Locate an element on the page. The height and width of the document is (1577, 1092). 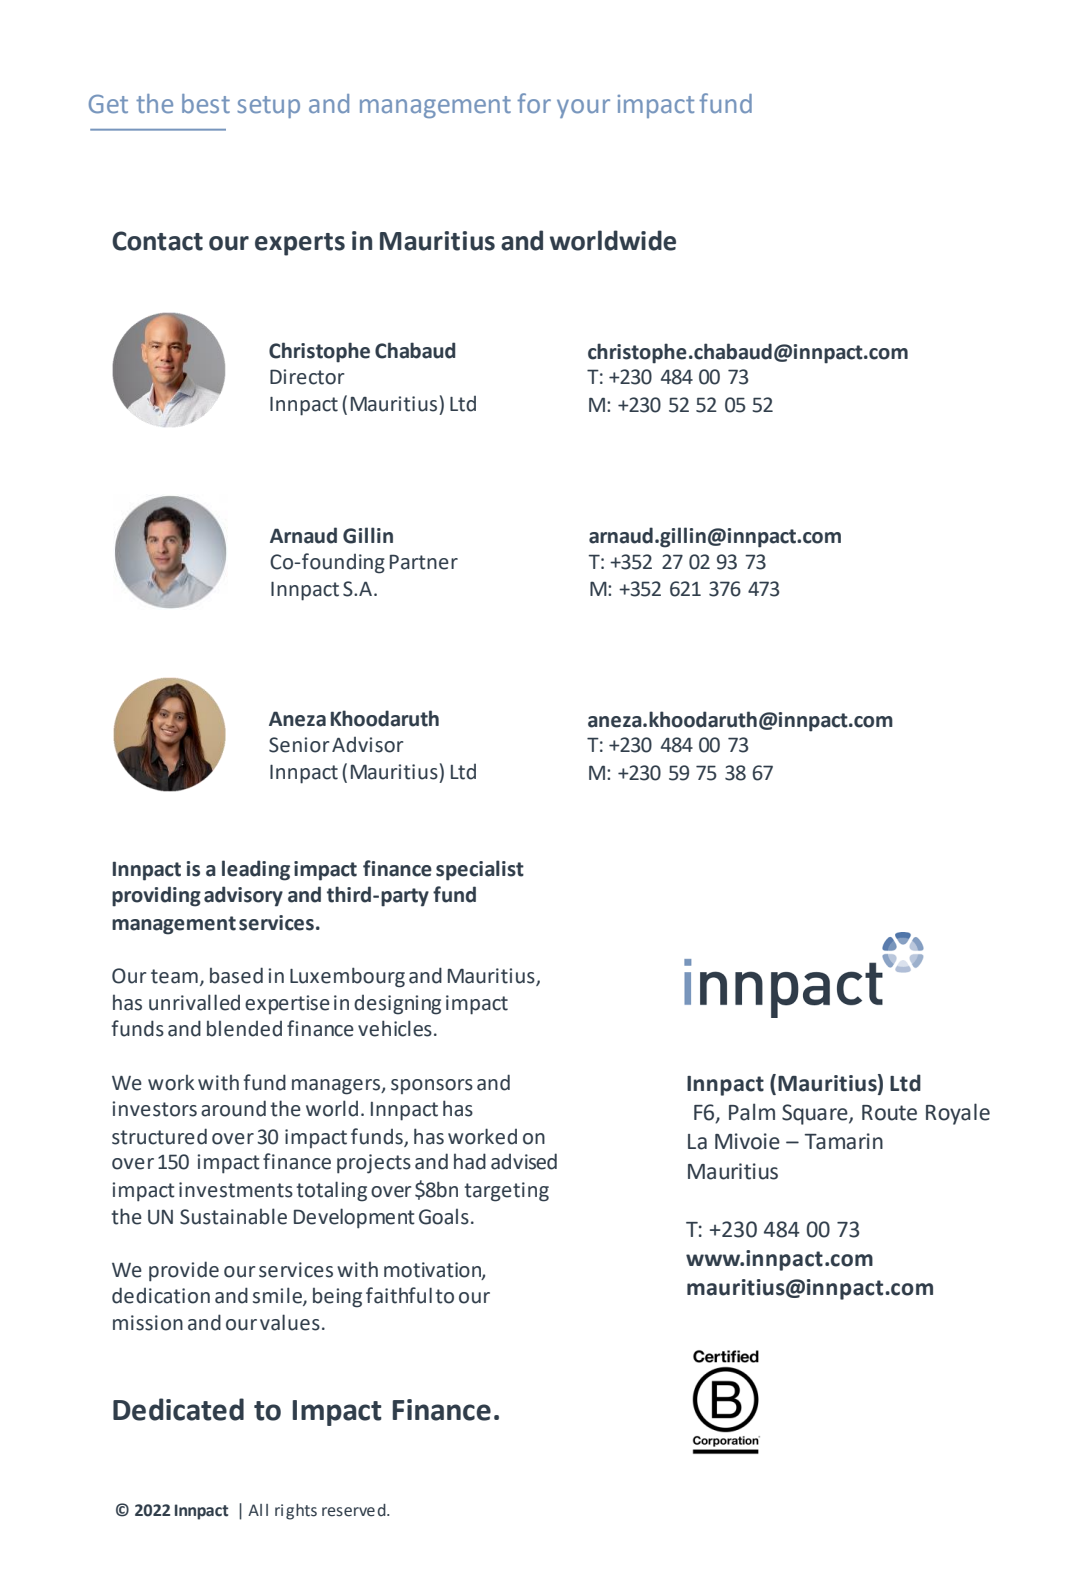
Partner is located at coordinates (424, 562).
